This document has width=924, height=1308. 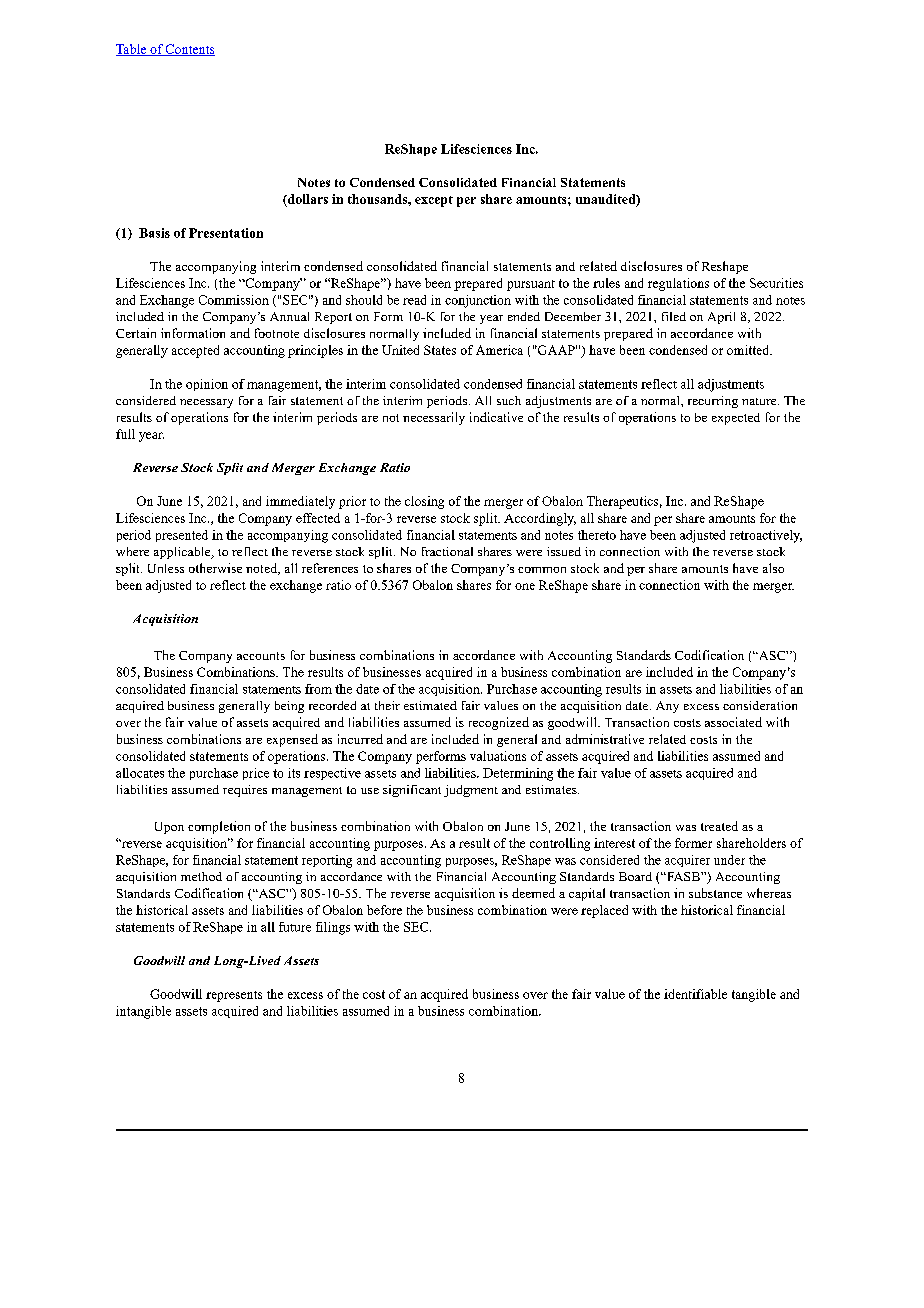 I want to click on Contents, so click(x=189, y=50).
